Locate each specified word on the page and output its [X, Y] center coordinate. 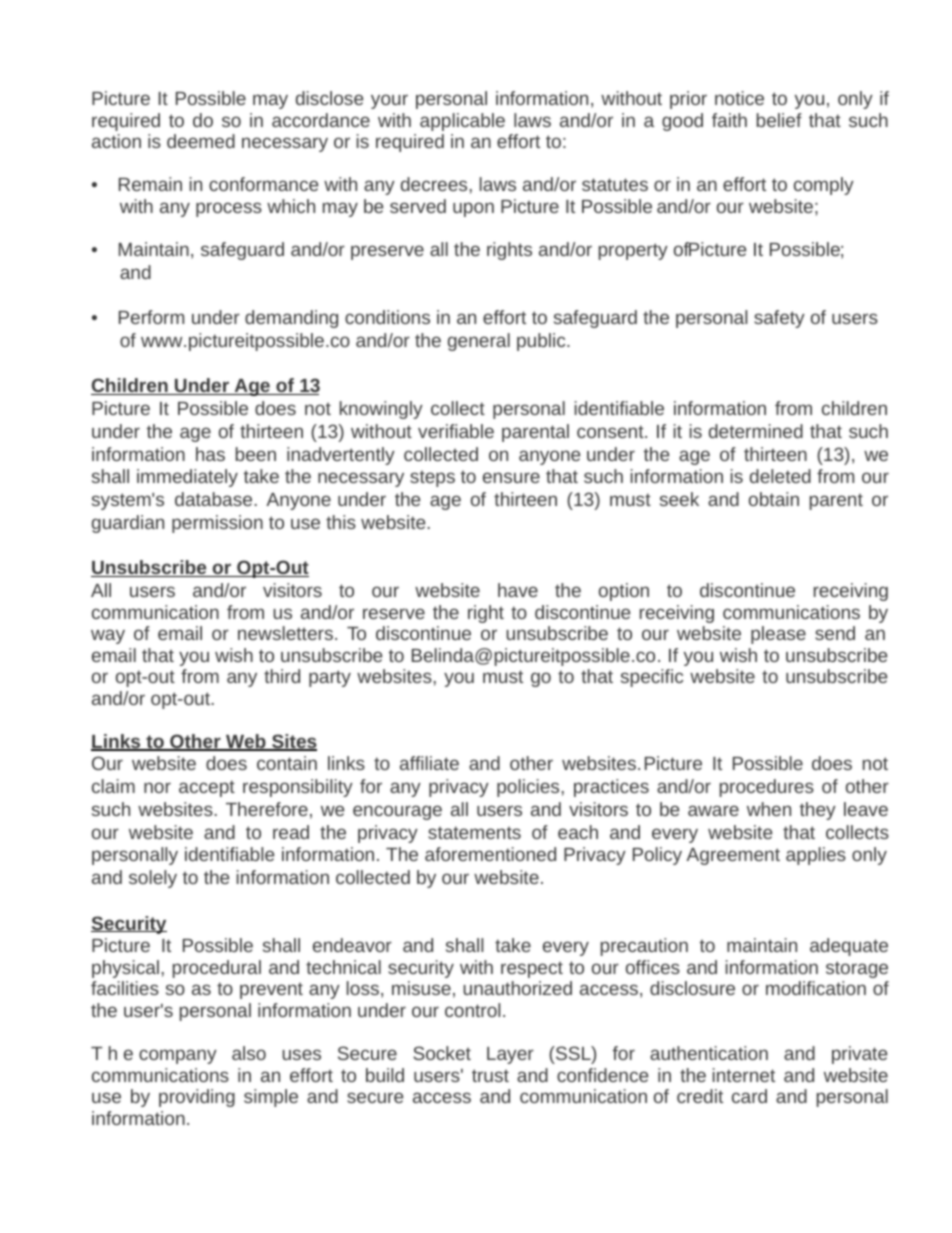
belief [779, 120]
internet [744, 1075]
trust [490, 1075]
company [178, 1056]
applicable [462, 122]
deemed [201, 141]
